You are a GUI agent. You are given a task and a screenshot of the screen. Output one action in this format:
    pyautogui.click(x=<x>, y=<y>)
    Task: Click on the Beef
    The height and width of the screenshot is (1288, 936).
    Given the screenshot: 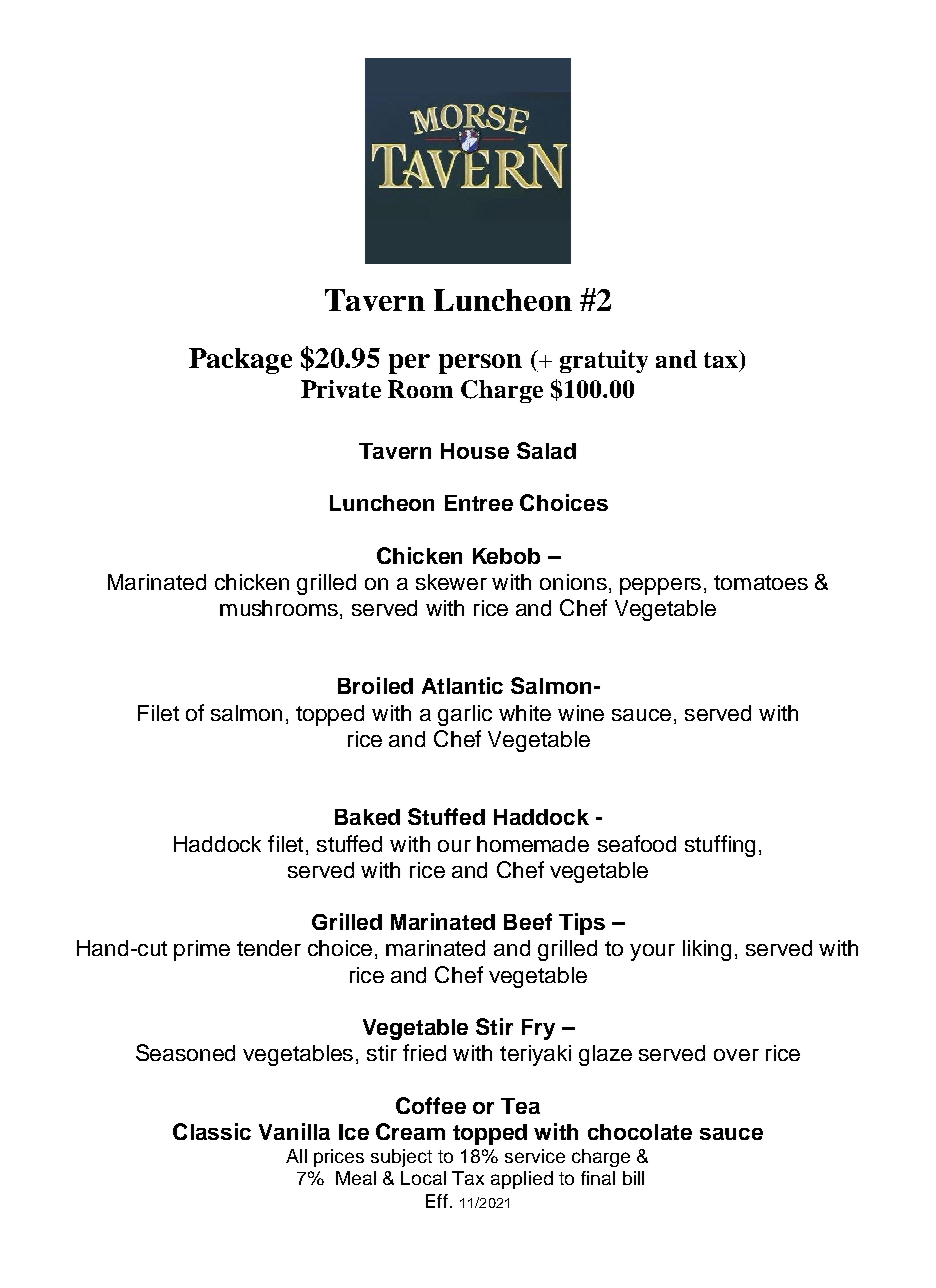 What is the action you would take?
    pyautogui.click(x=528, y=921)
